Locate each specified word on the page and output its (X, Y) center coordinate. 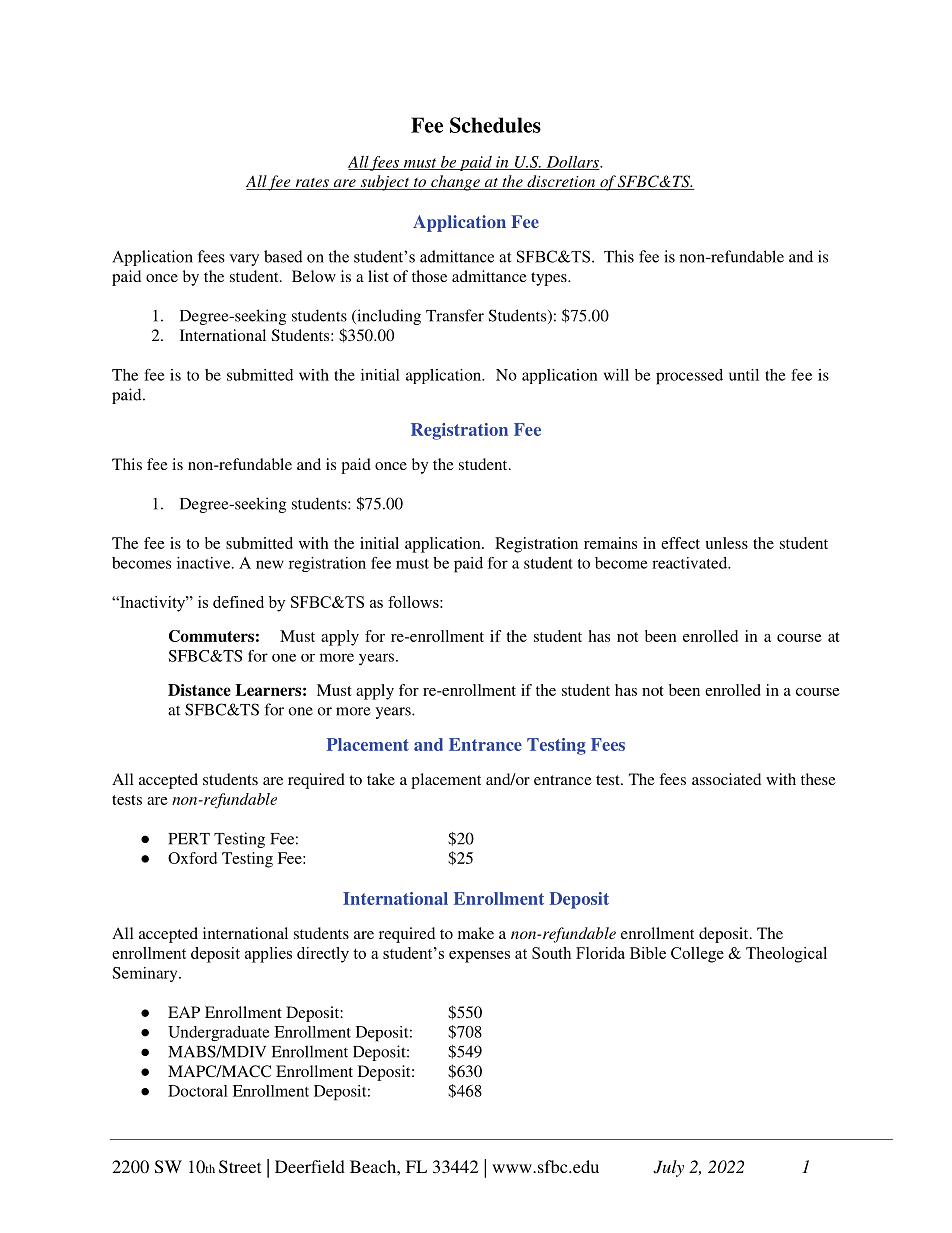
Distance (199, 690)
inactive (205, 563)
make (476, 933)
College (697, 955)
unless (726, 543)
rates (312, 184)
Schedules (495, 125)
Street (240, 1167)
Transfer (455, 315)
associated (726, 779)
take (381, 779)
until (744, 375)
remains (610, 543)
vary (244, 260)
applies (268, 955)
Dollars (572, 163)
